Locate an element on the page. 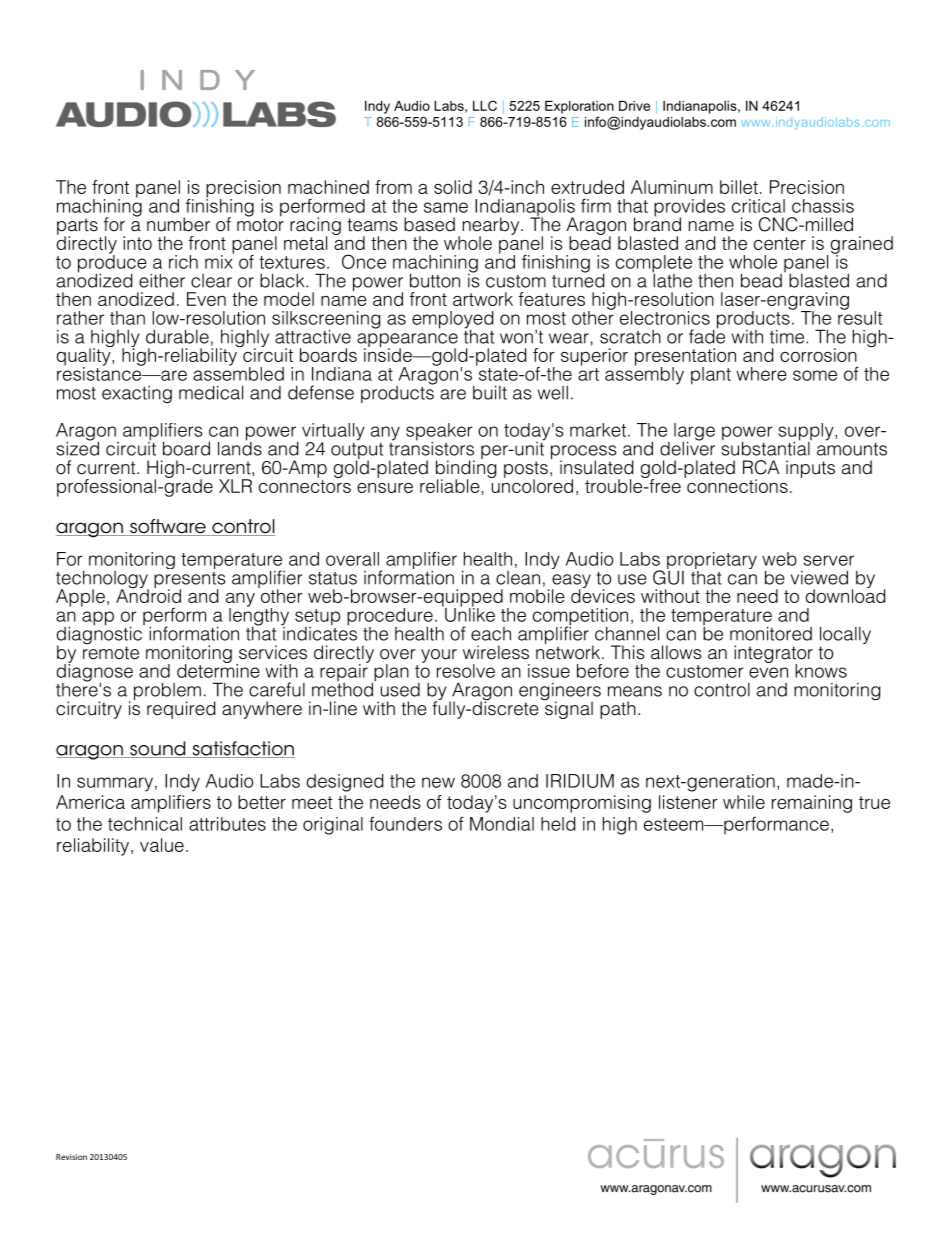  built is located at coordinates (490, 392).
